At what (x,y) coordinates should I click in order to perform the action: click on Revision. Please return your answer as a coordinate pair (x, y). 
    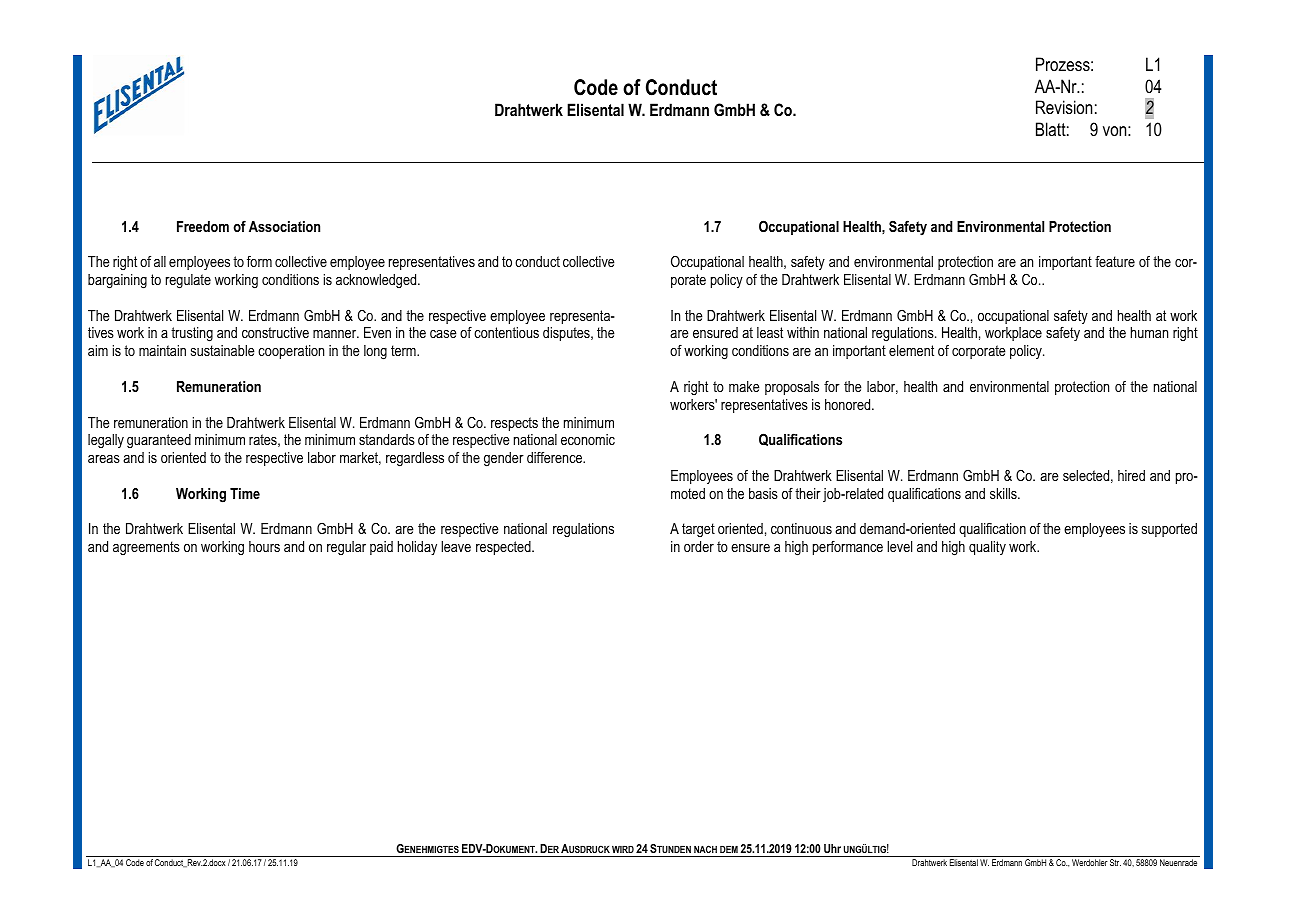
    Looking at the image, I should click on (1064, 107).
